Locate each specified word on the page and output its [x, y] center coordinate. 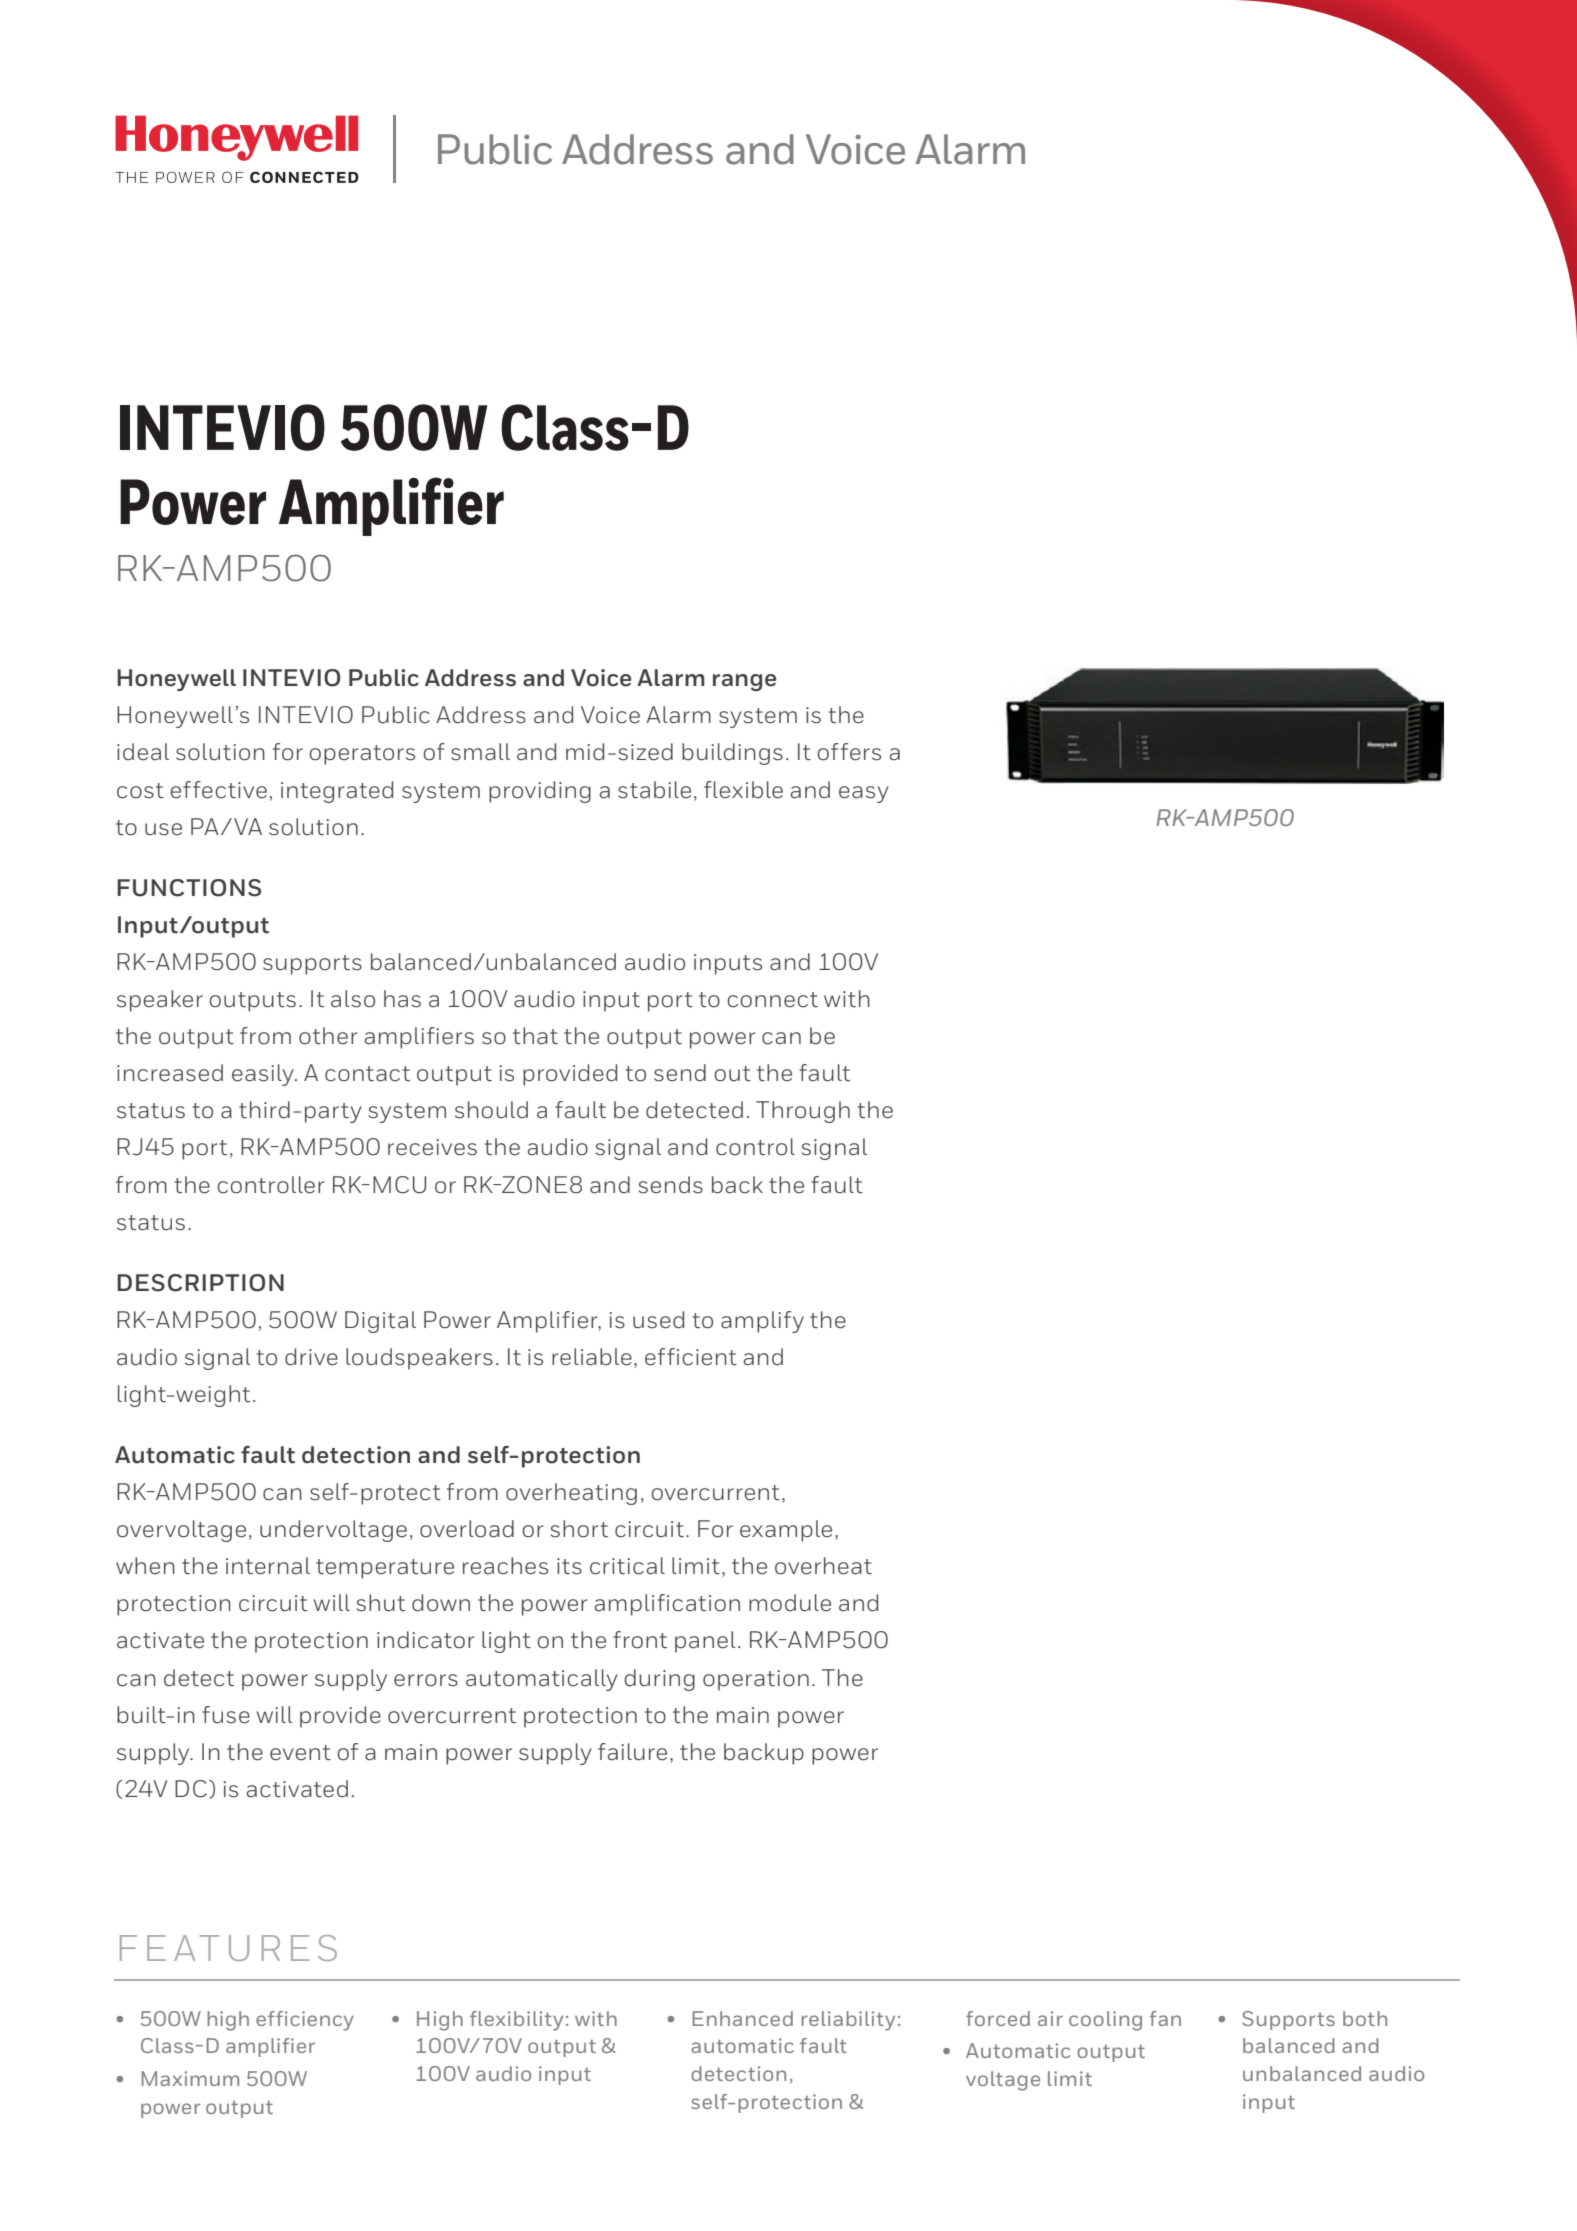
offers [849, 752]
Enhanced [743, 2018]
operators [362, 755]
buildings [732, 754]
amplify [762, 1322]
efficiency [305, 2021]
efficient [691, 1357]
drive [311, 1357]
